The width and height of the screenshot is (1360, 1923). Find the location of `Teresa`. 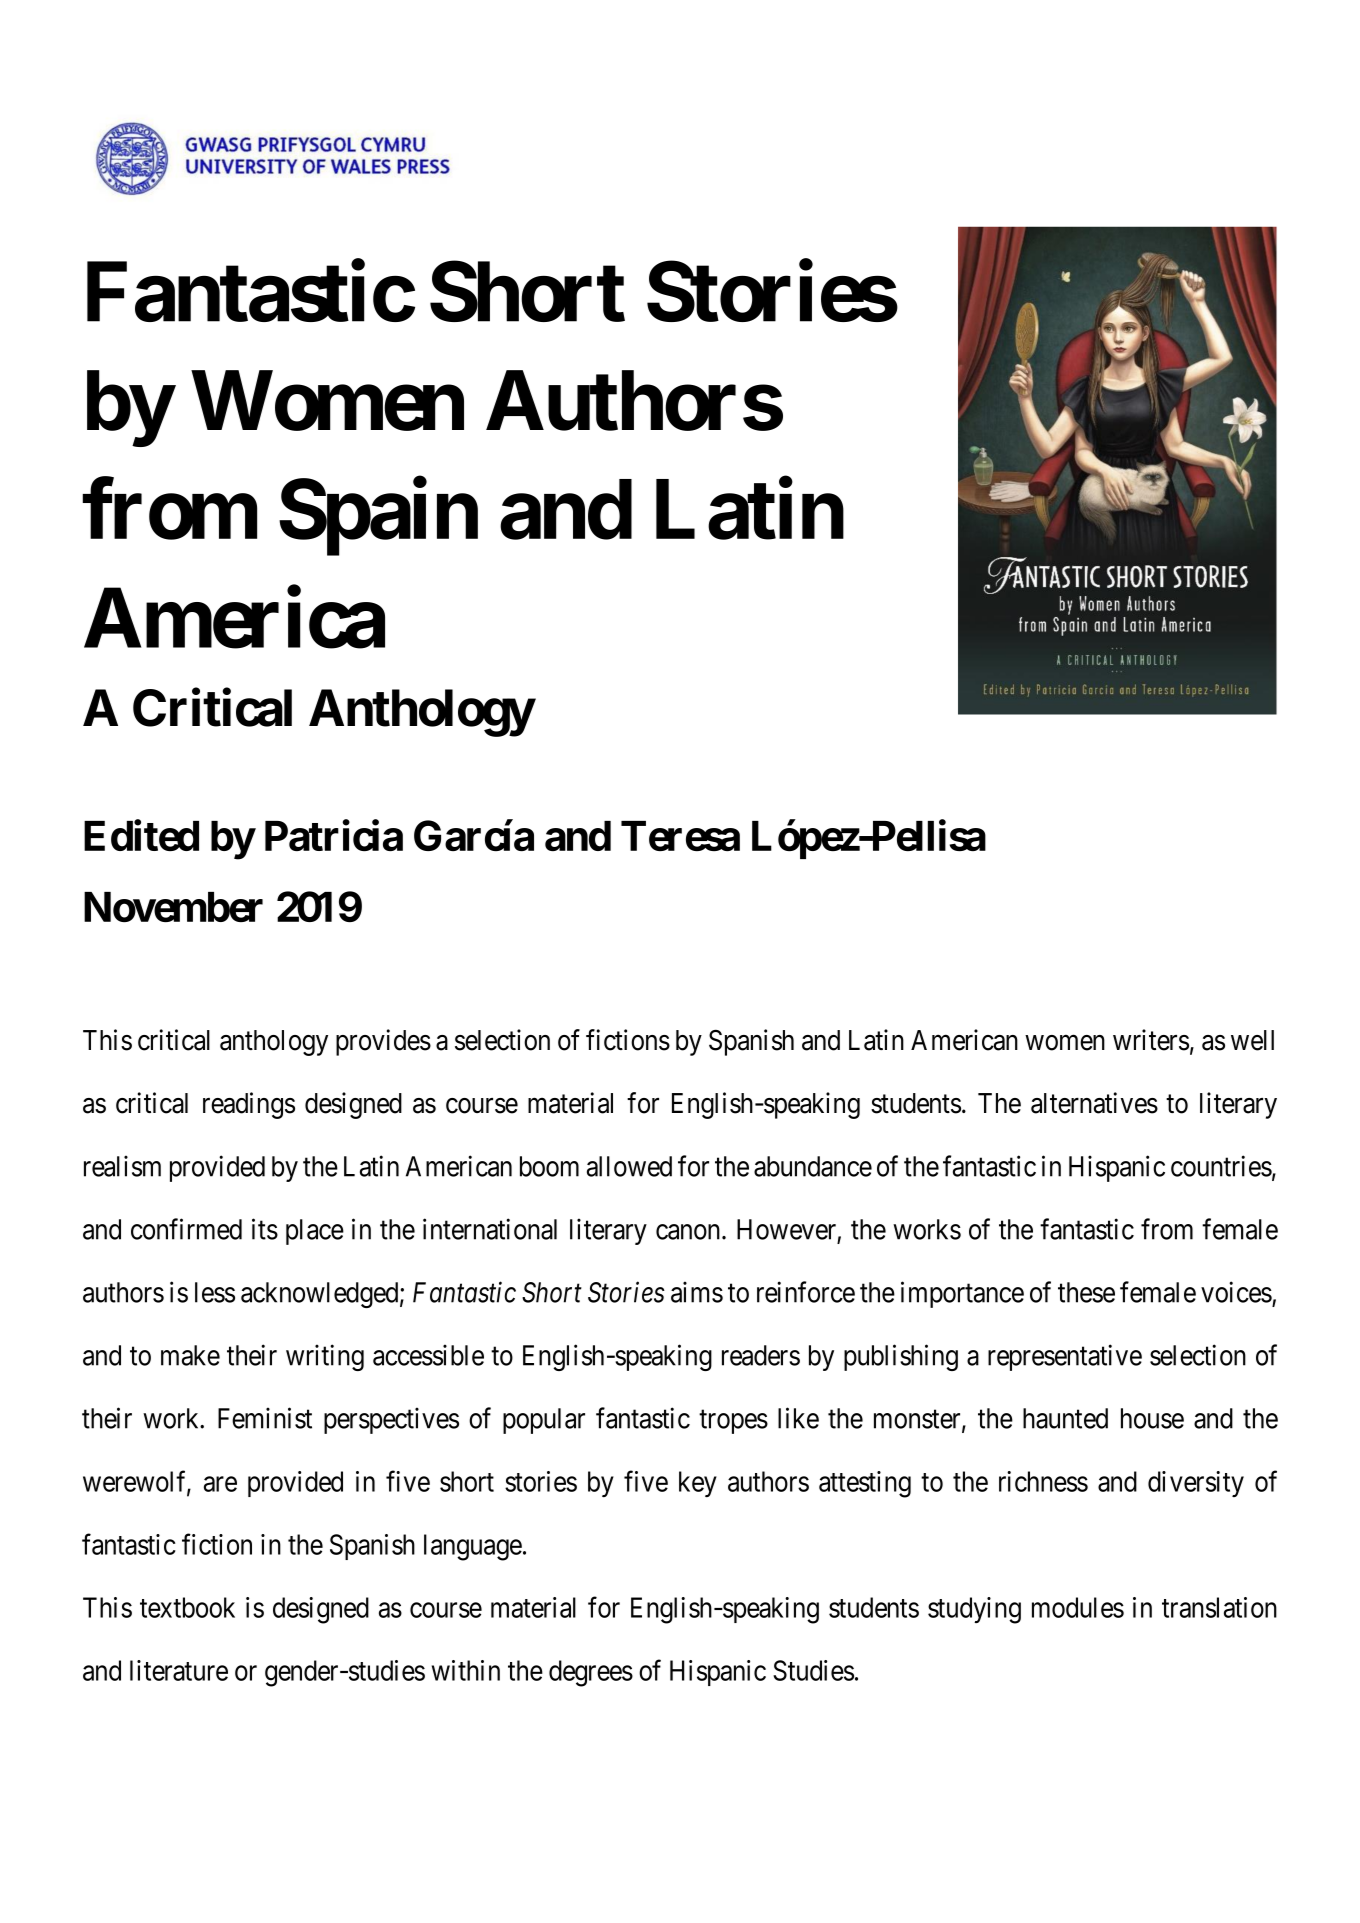

Teresa is located at coordinates (680, 836).
